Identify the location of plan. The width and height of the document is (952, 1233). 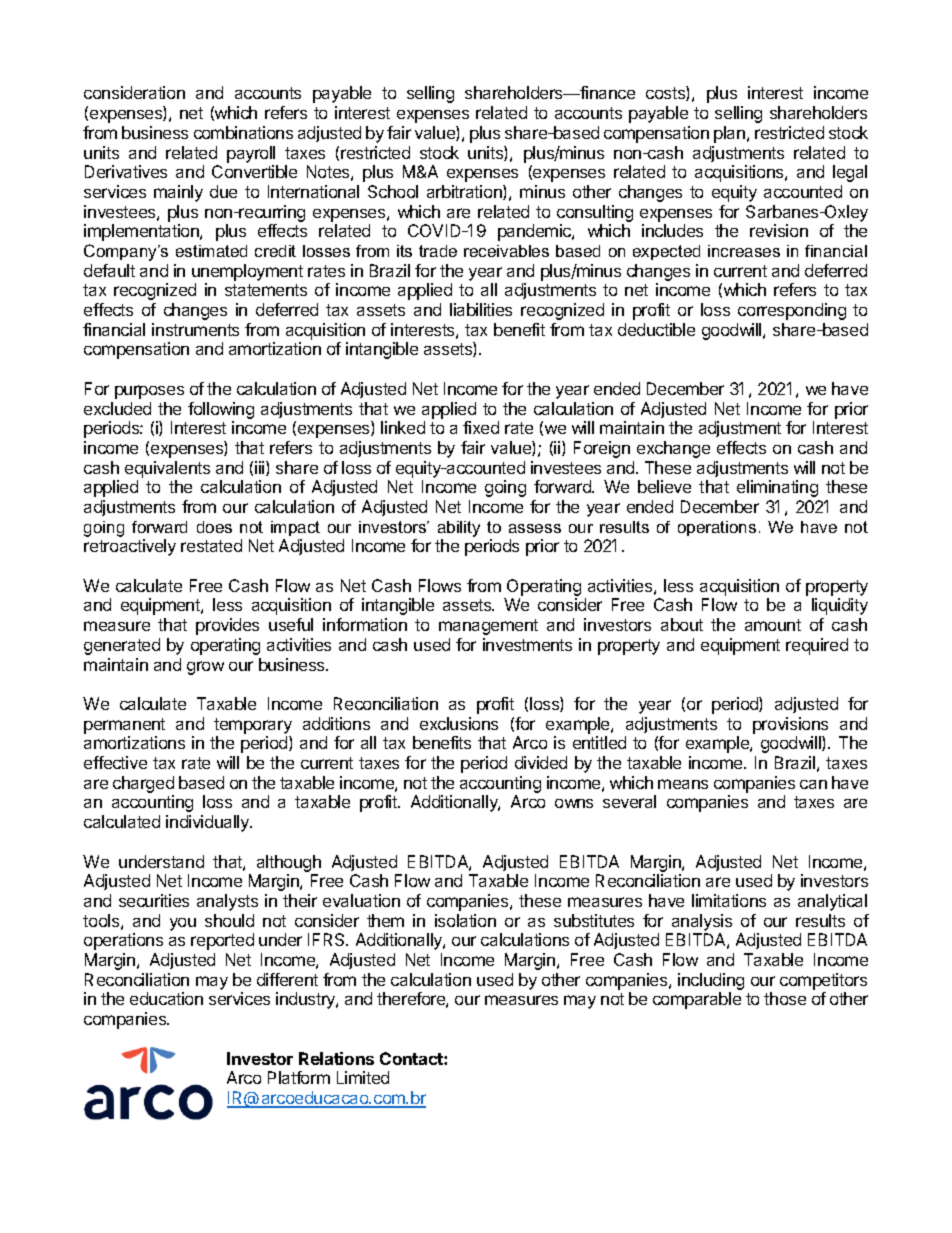
(729, 134).
